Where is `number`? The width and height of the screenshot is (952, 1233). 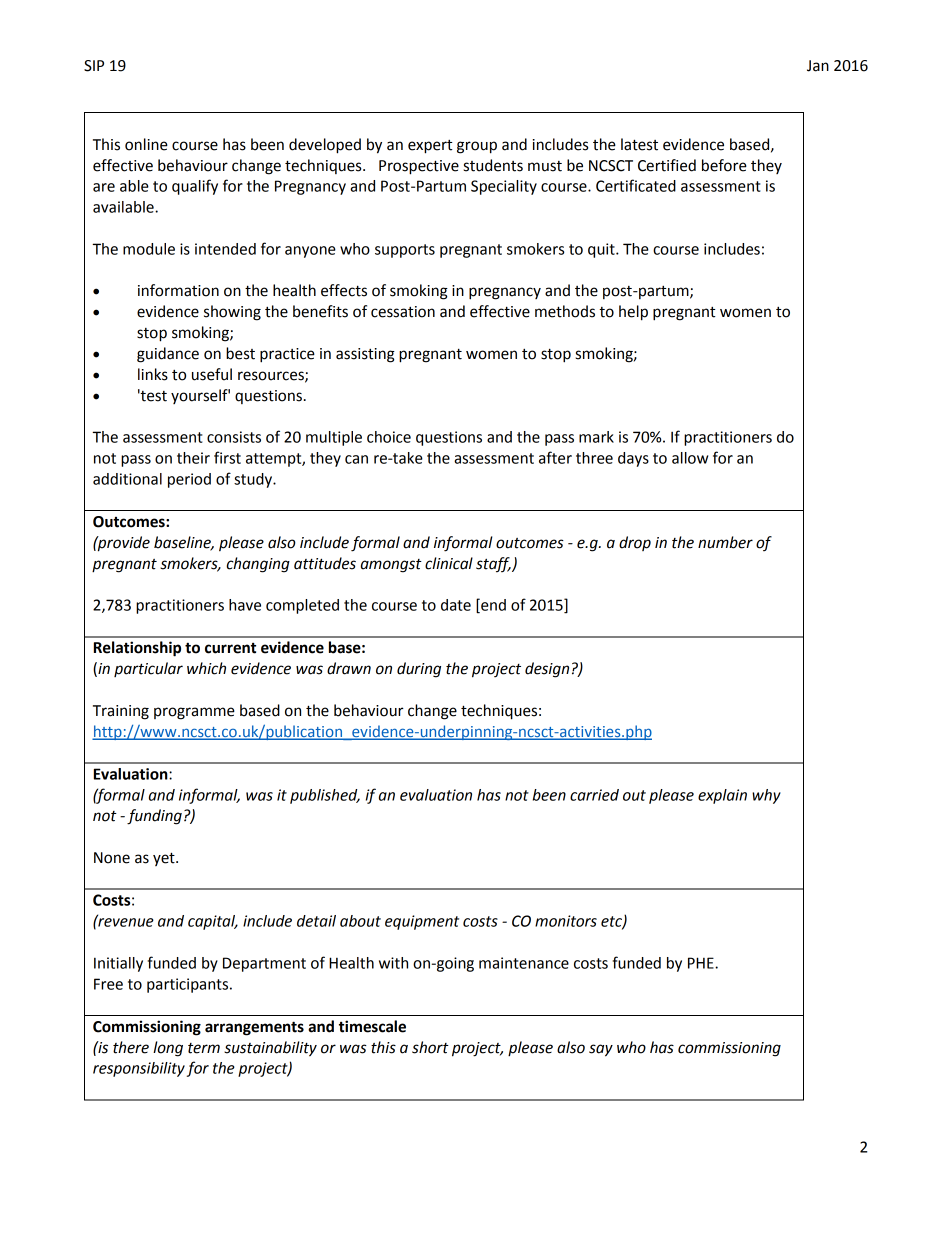
number is located at coordinates (725, 542).
